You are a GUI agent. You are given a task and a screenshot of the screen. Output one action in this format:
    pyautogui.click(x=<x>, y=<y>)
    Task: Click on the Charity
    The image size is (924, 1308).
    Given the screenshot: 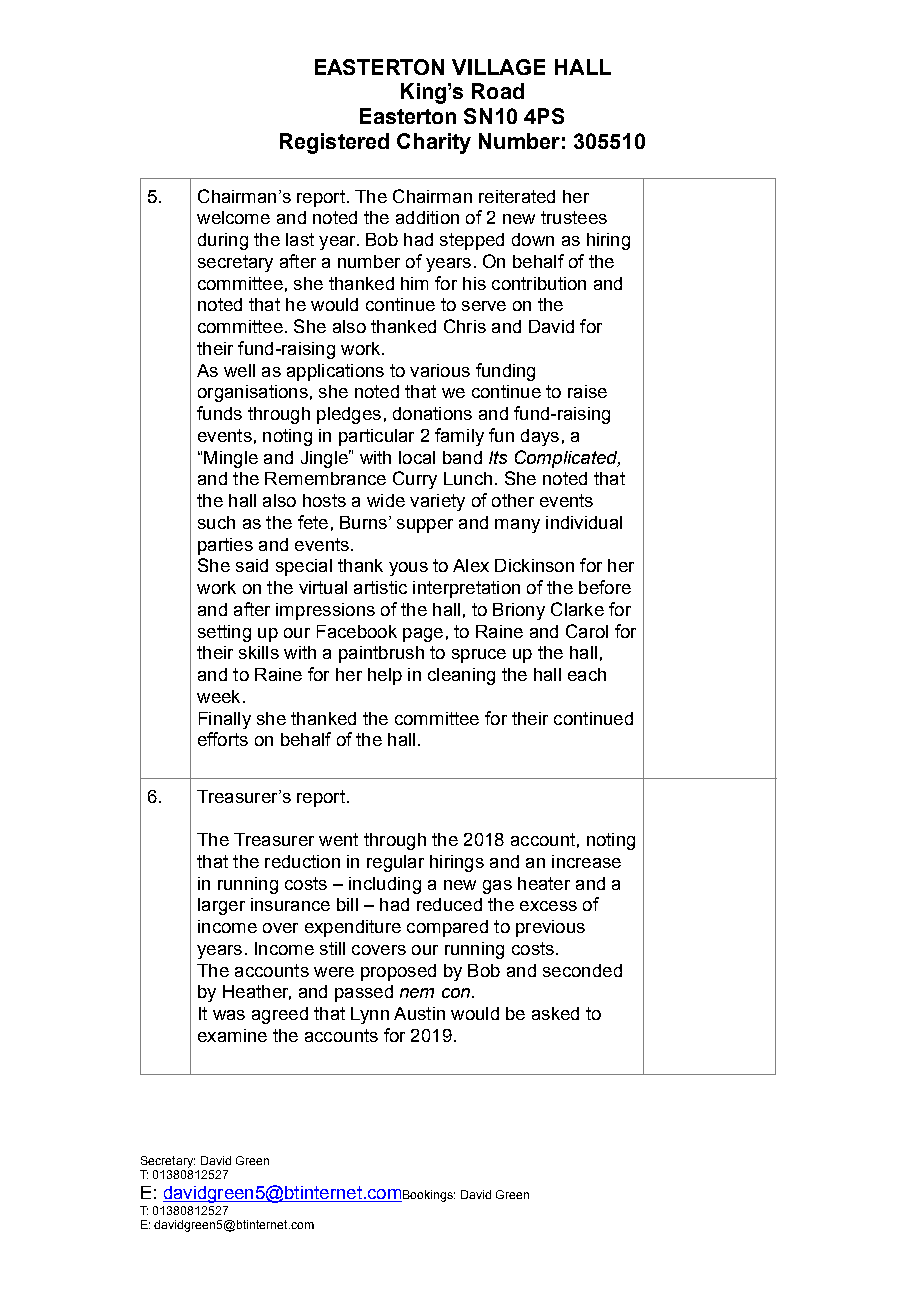 What is the action you would take?
    pyautogui.click(x=434, y=143)
